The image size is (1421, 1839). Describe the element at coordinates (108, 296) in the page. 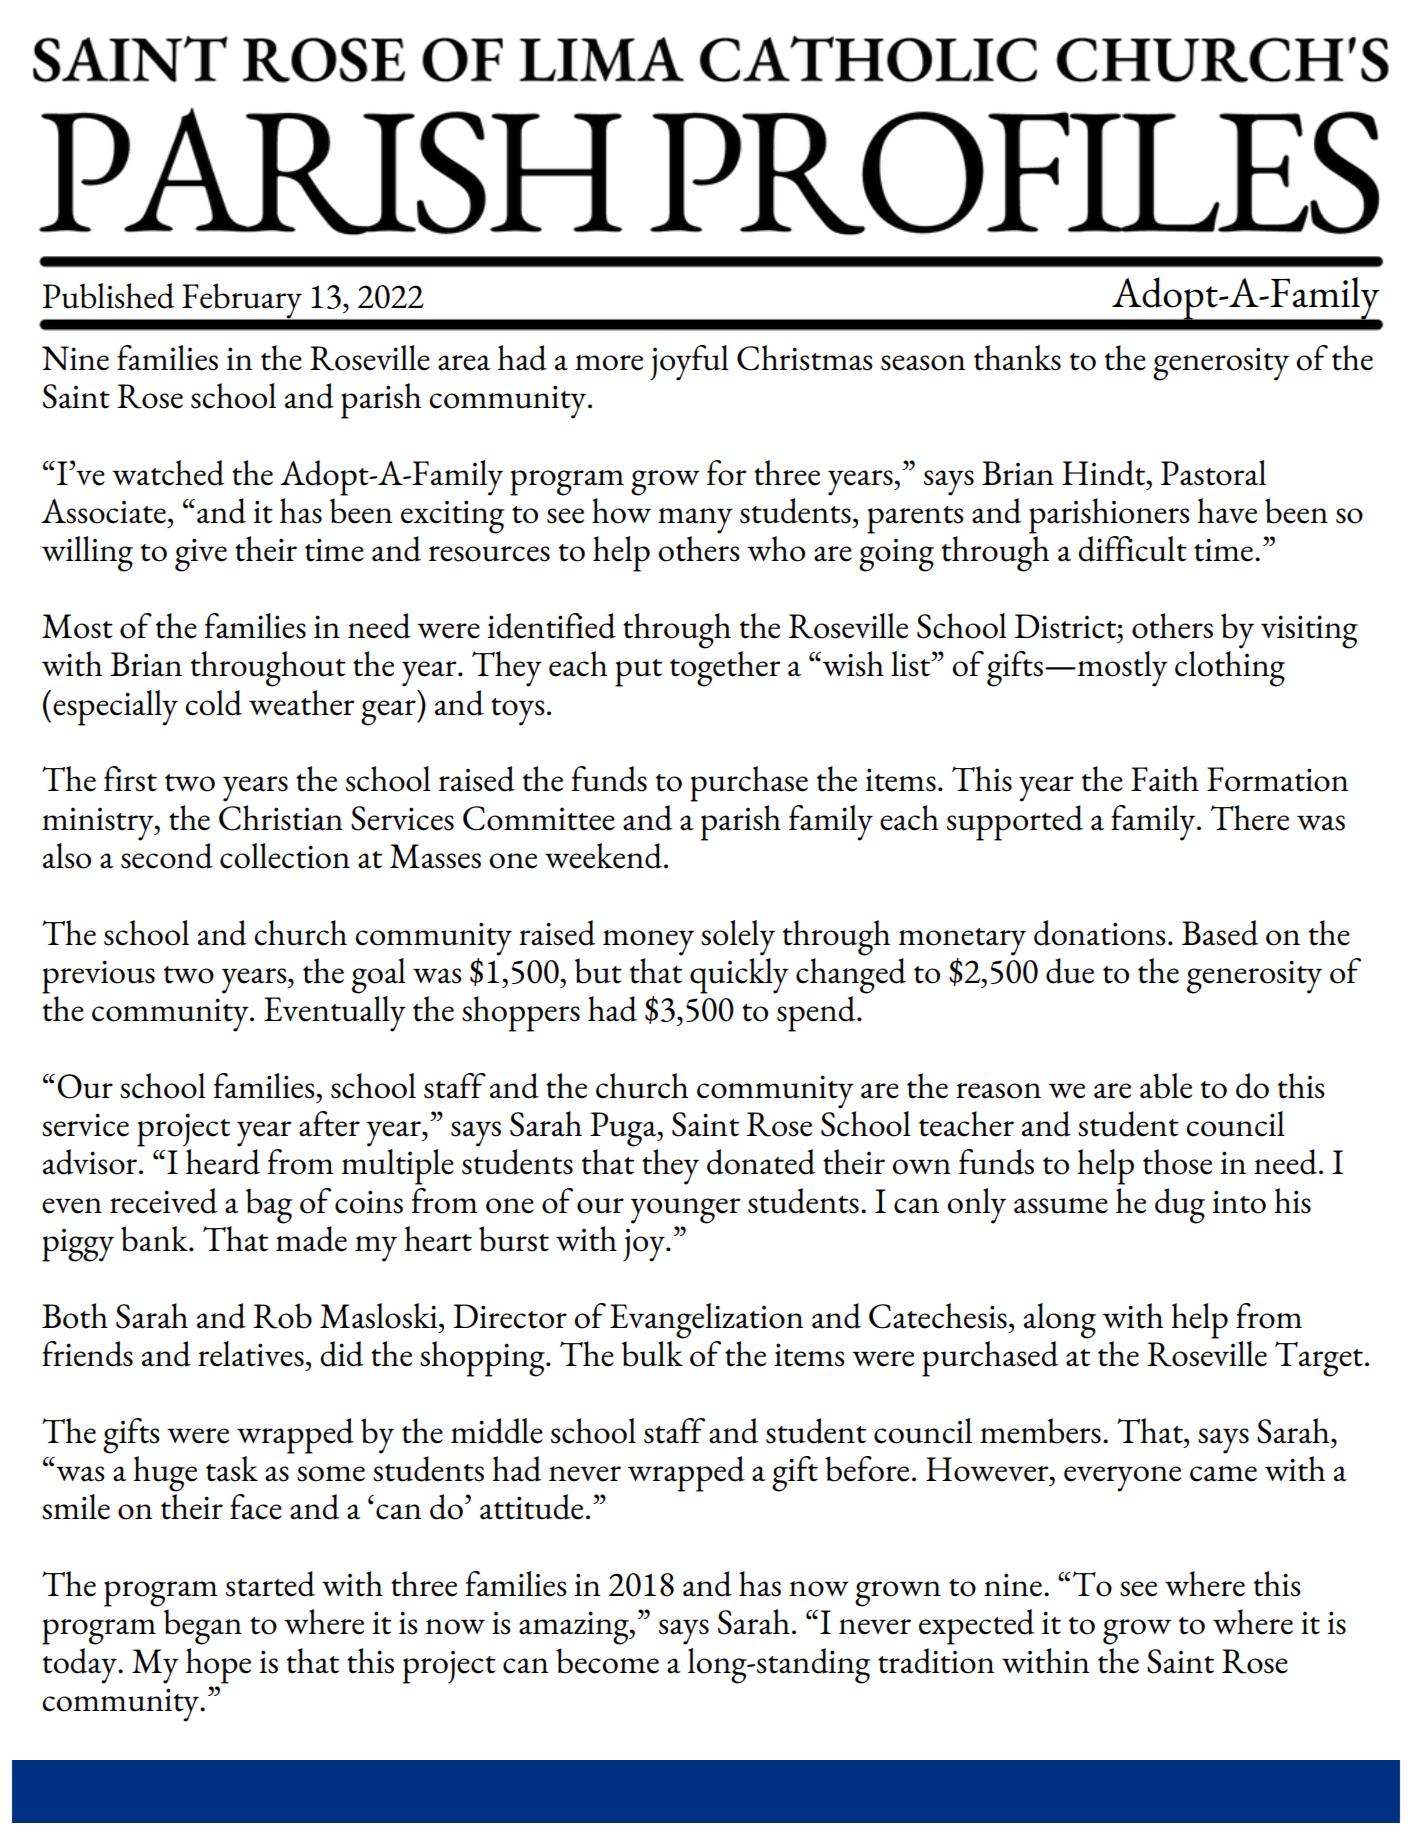

I see `Published` at that location.
